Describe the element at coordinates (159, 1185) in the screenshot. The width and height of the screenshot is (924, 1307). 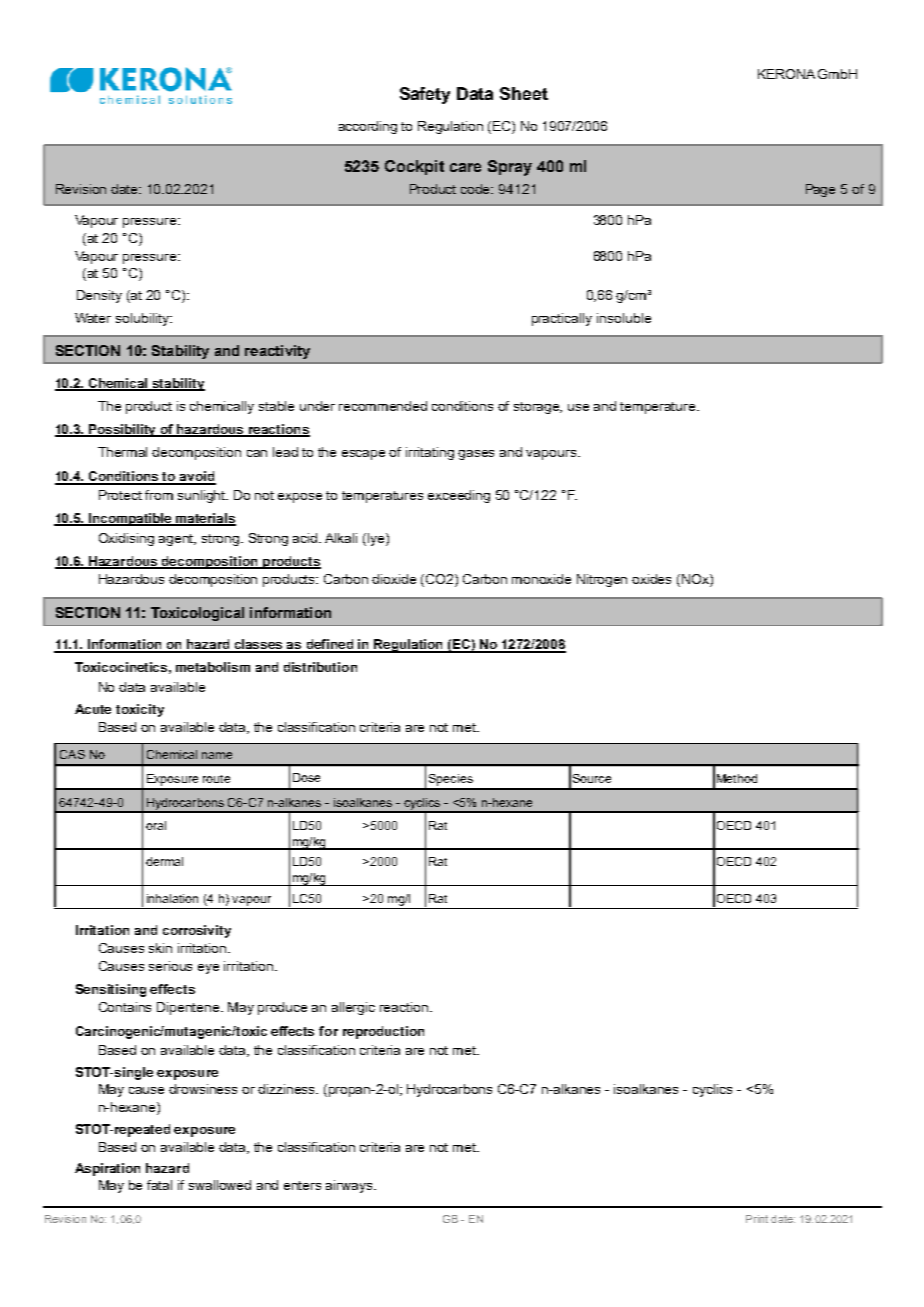
I see `fatal` at that location.
